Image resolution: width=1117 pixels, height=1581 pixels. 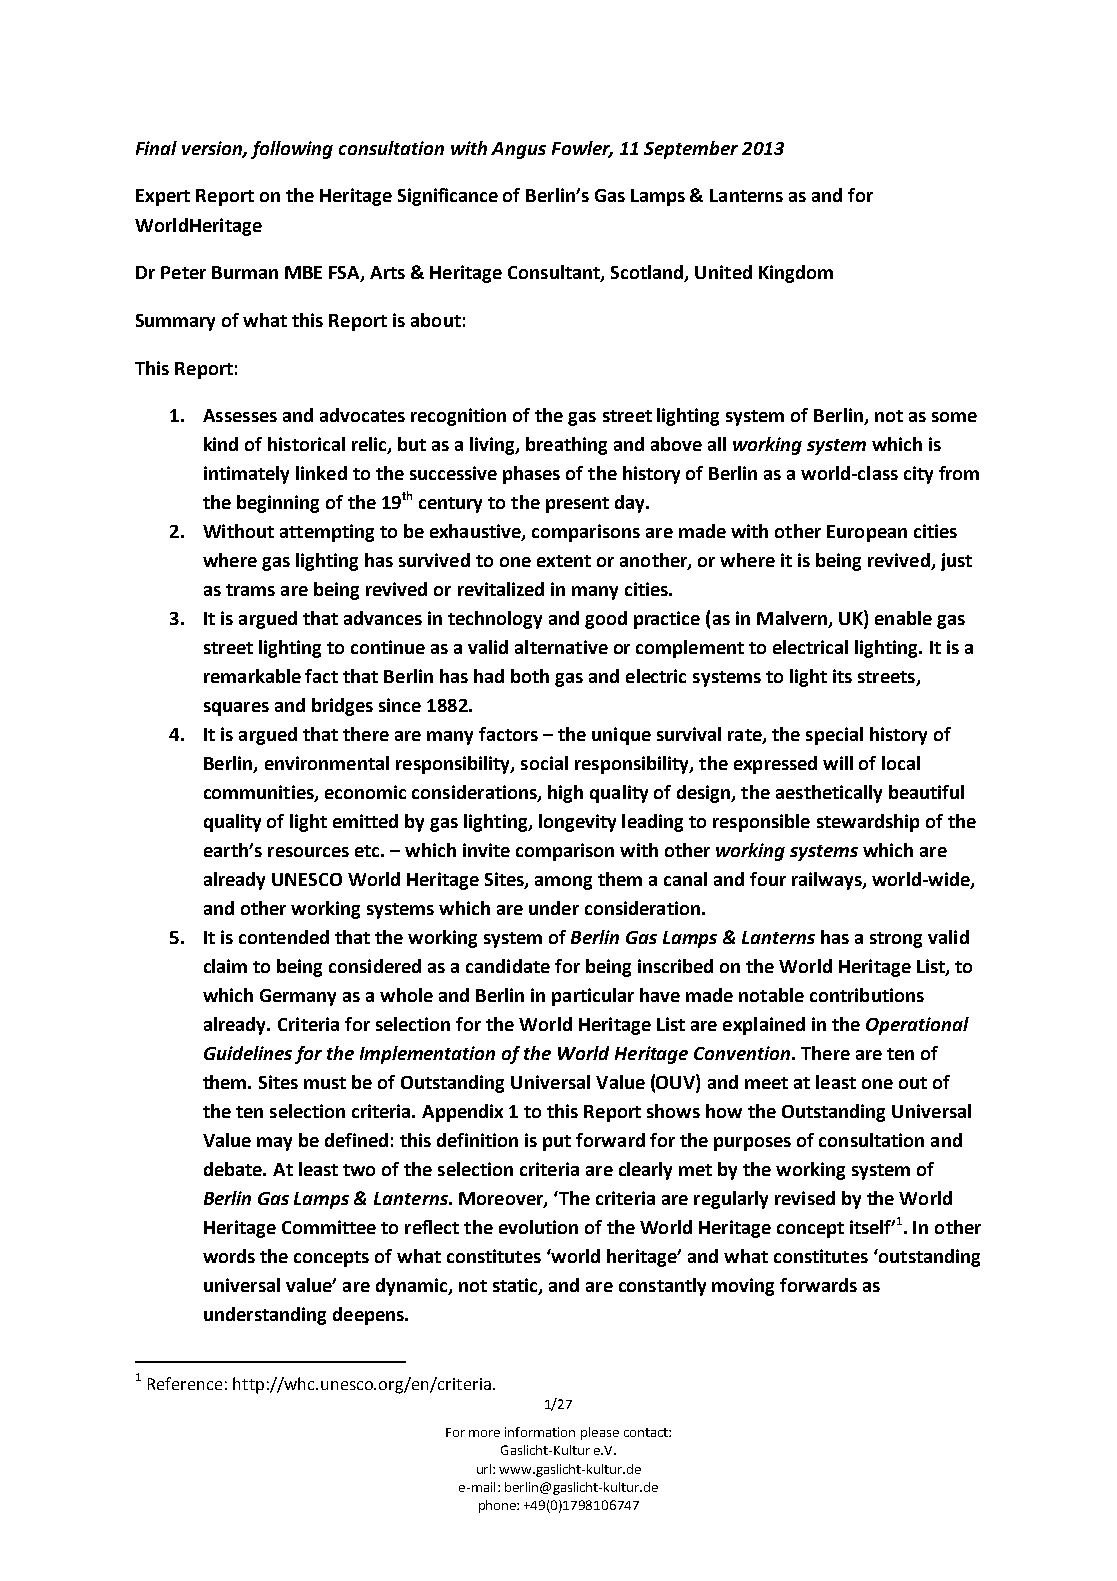 I want to click on particular, so click(x=593, y=997).
